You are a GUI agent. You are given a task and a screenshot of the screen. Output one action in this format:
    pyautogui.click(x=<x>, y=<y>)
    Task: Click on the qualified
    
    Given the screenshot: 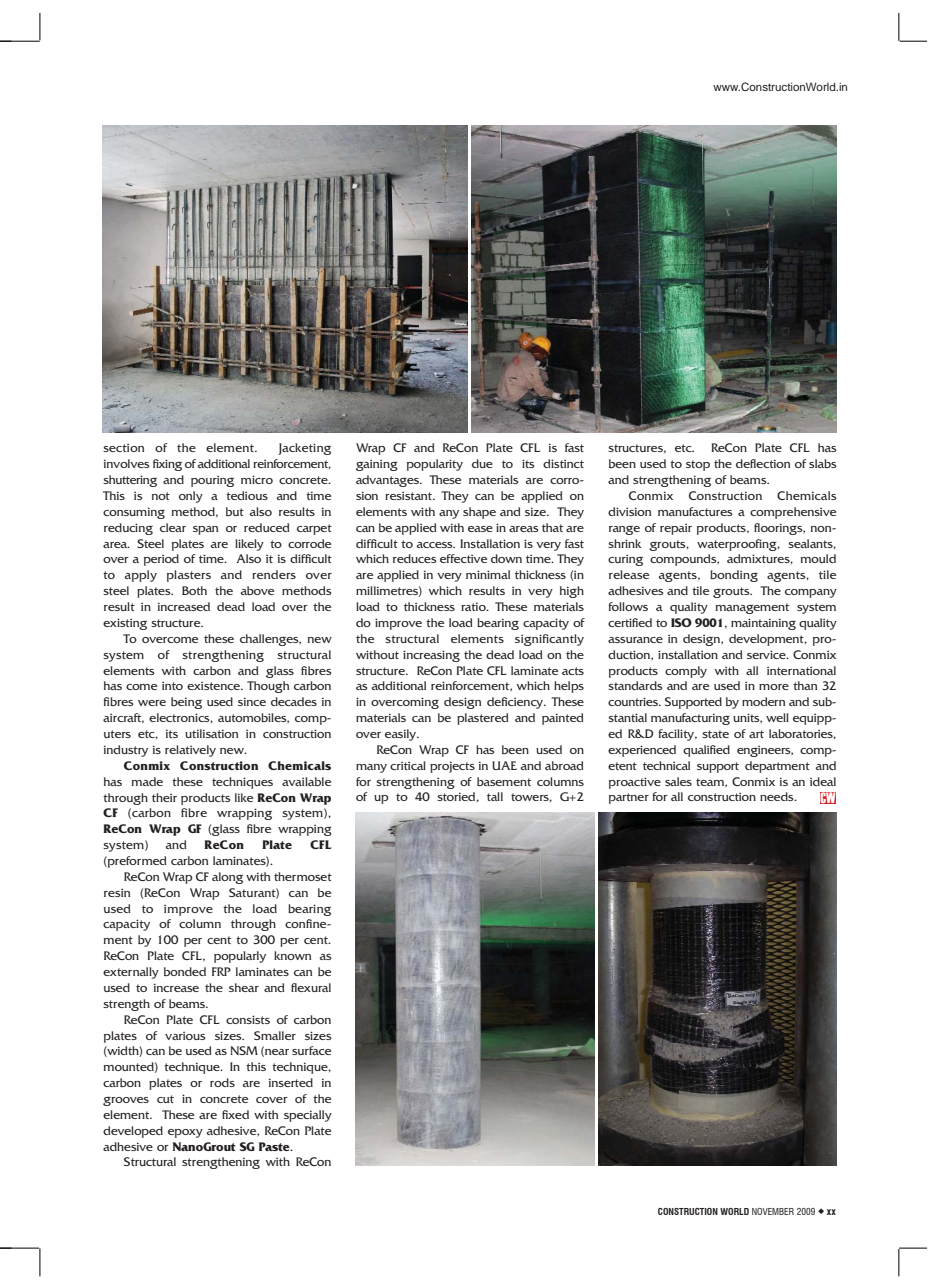 What is the action you would take?
    pyautogui.click(x=706, y=751)
